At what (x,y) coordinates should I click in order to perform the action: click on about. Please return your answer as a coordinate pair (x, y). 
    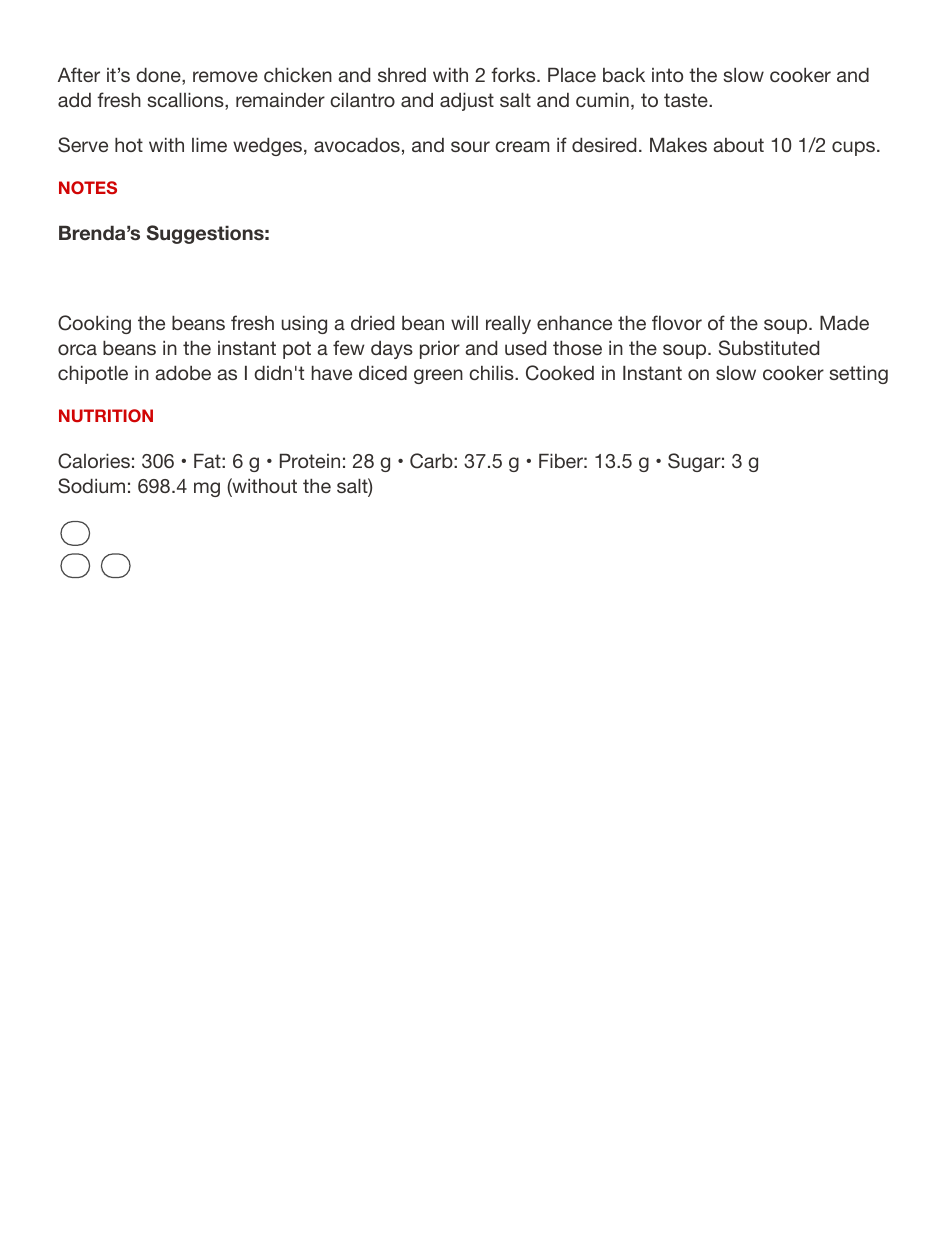
    Looking at the image, I should click on (738, 145).
